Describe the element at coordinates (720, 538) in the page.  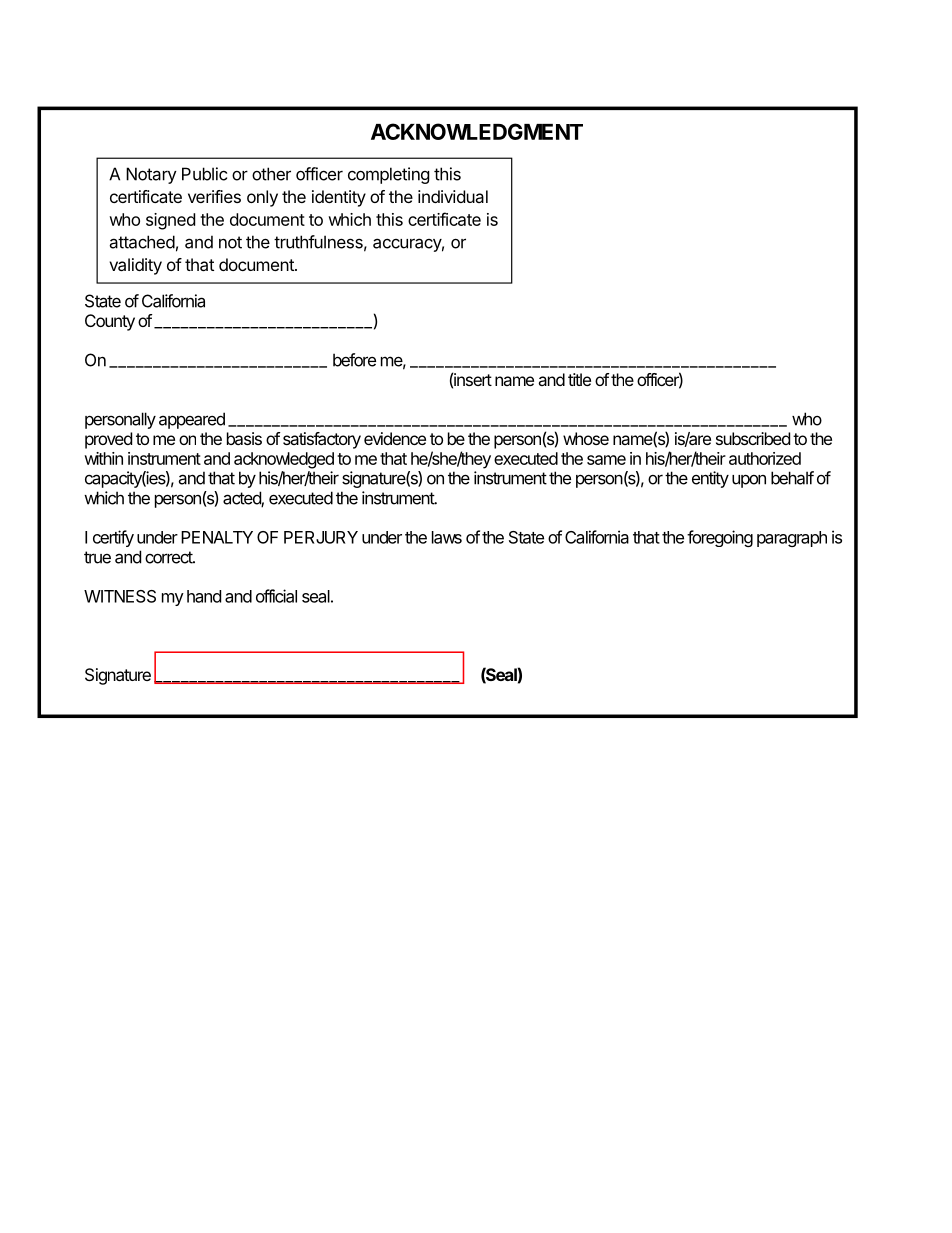
I see `foregoing` at that location.
